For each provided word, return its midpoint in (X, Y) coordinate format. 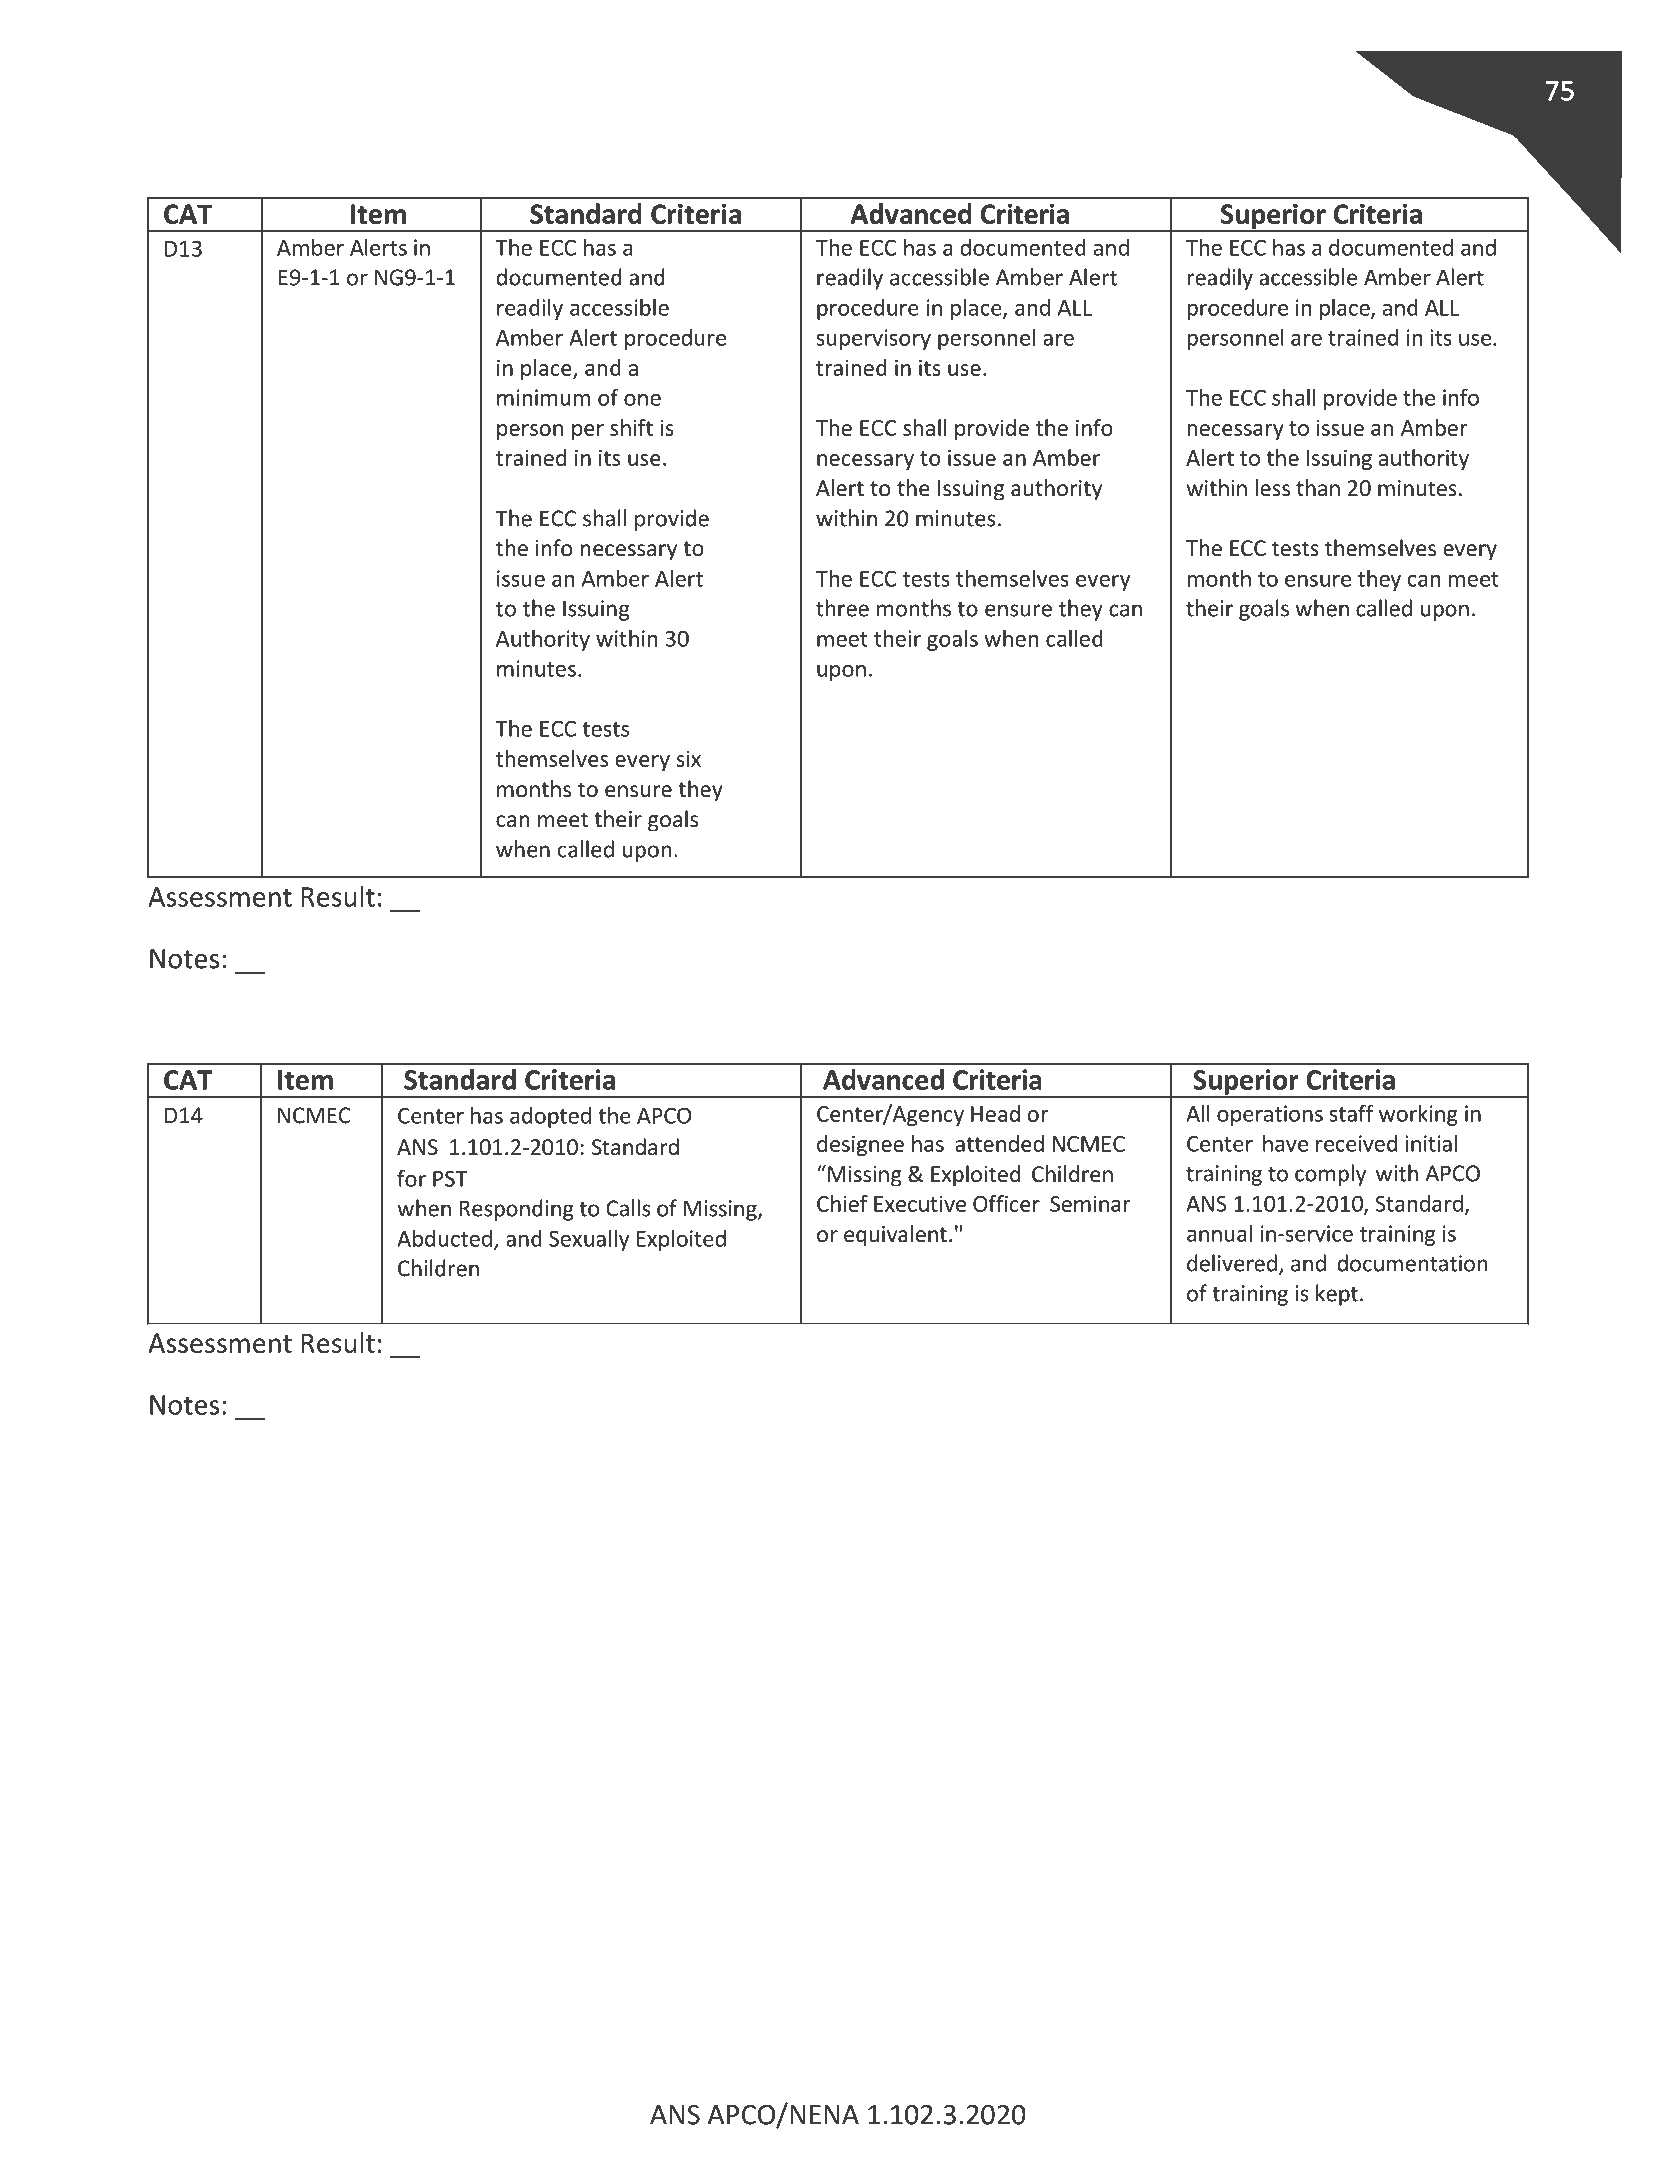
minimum (543, 397)
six (688, 759)
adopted (550, 1117)
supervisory (873, 339)
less (1273, 488)
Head (995, 1113)
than (1318, 488)
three (842, 608)
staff (1351, 1113)
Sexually (589, 1240)
